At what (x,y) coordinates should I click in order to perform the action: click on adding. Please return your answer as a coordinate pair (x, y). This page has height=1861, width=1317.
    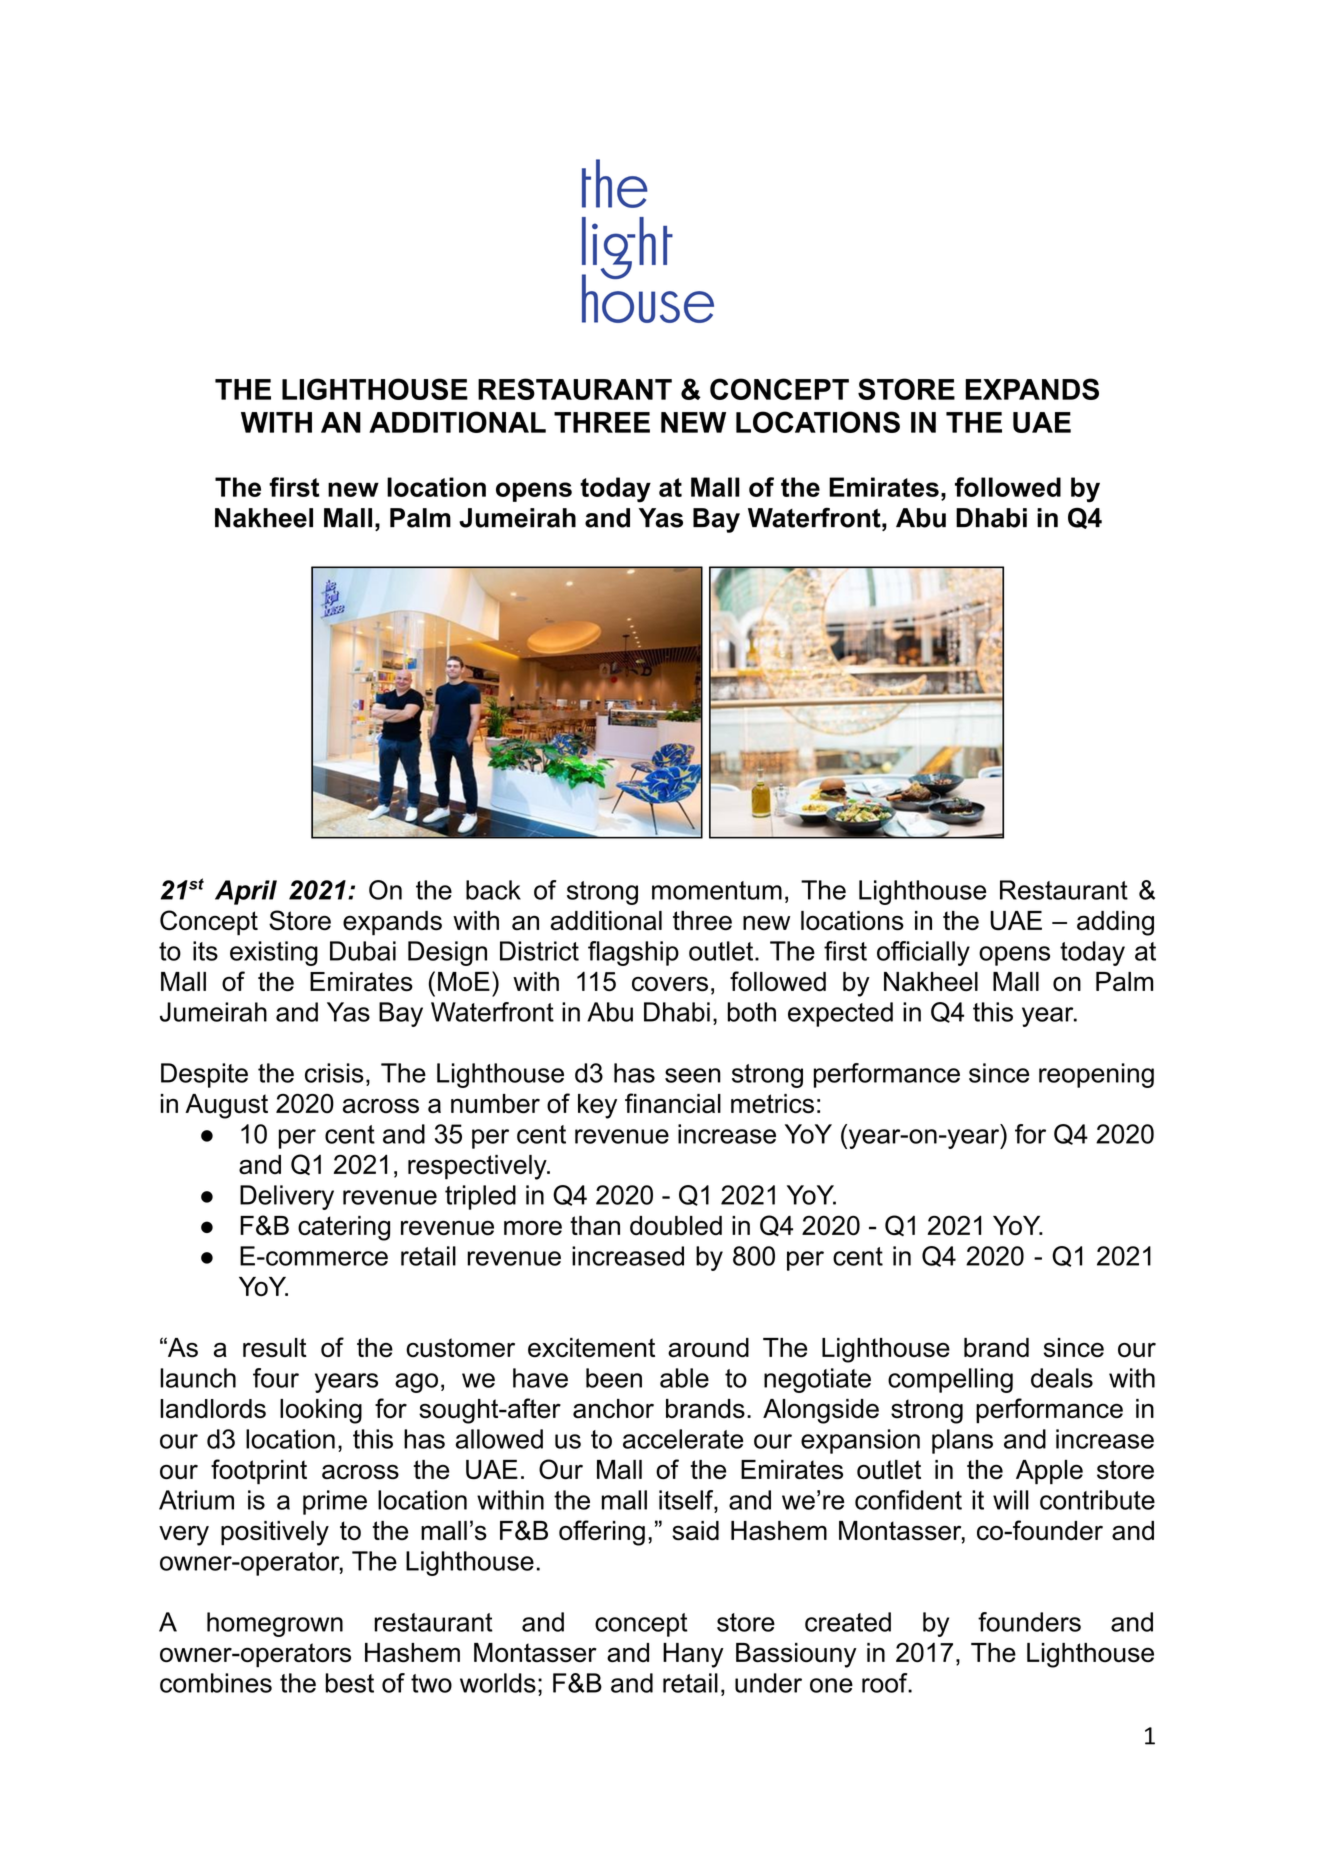
    Looking at the image, I should click on (1115, 923).
